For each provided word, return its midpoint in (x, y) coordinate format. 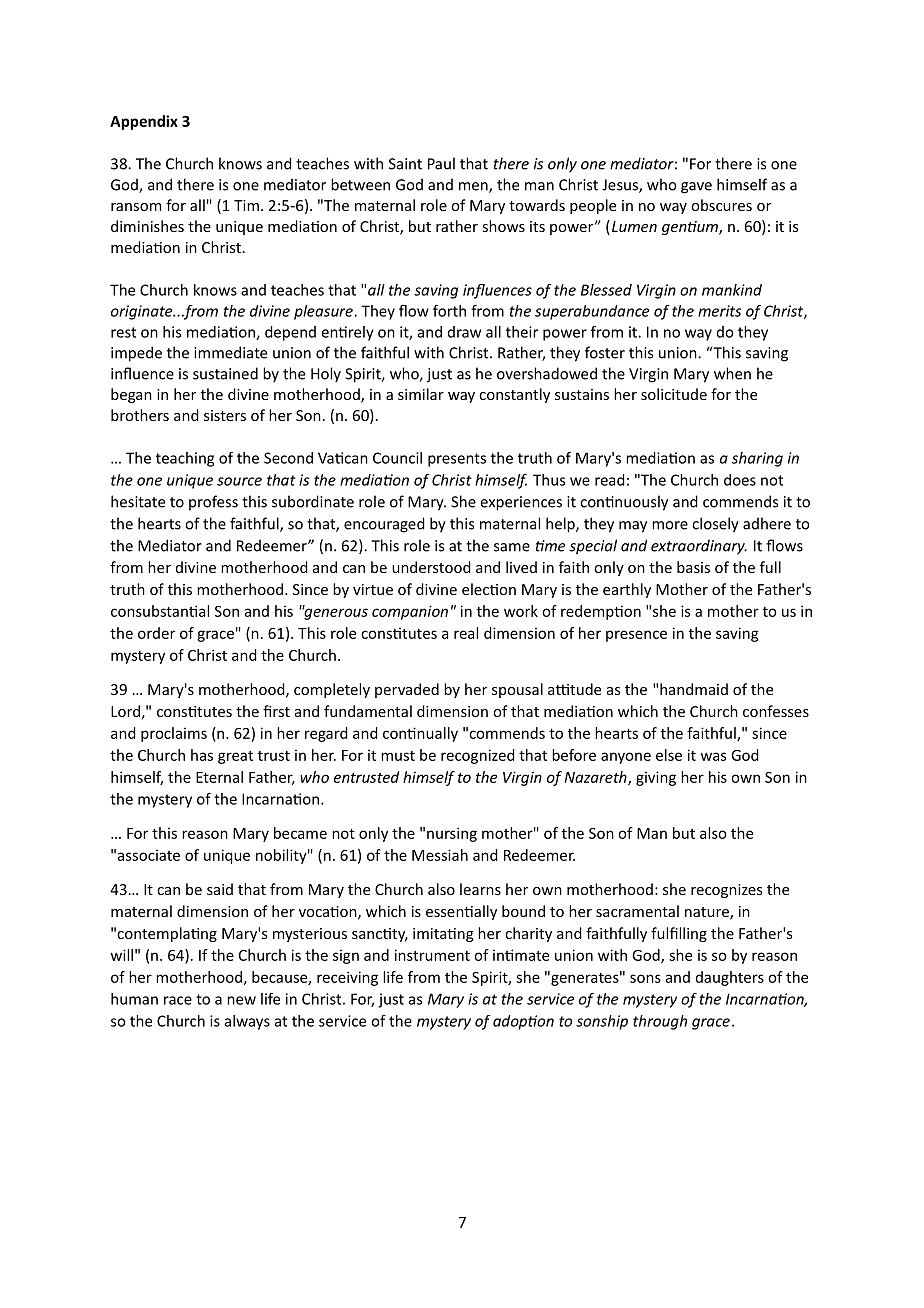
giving (656, 778)
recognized (478, 756)
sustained (225, 373)
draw (464, 332)
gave (696, 188)
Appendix (144, 122)
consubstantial (160, 611)
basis (693, 567)
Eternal (219, 777)
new (241, 1000)
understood (431, 567)
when (732, 373)
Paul (441, 163)
